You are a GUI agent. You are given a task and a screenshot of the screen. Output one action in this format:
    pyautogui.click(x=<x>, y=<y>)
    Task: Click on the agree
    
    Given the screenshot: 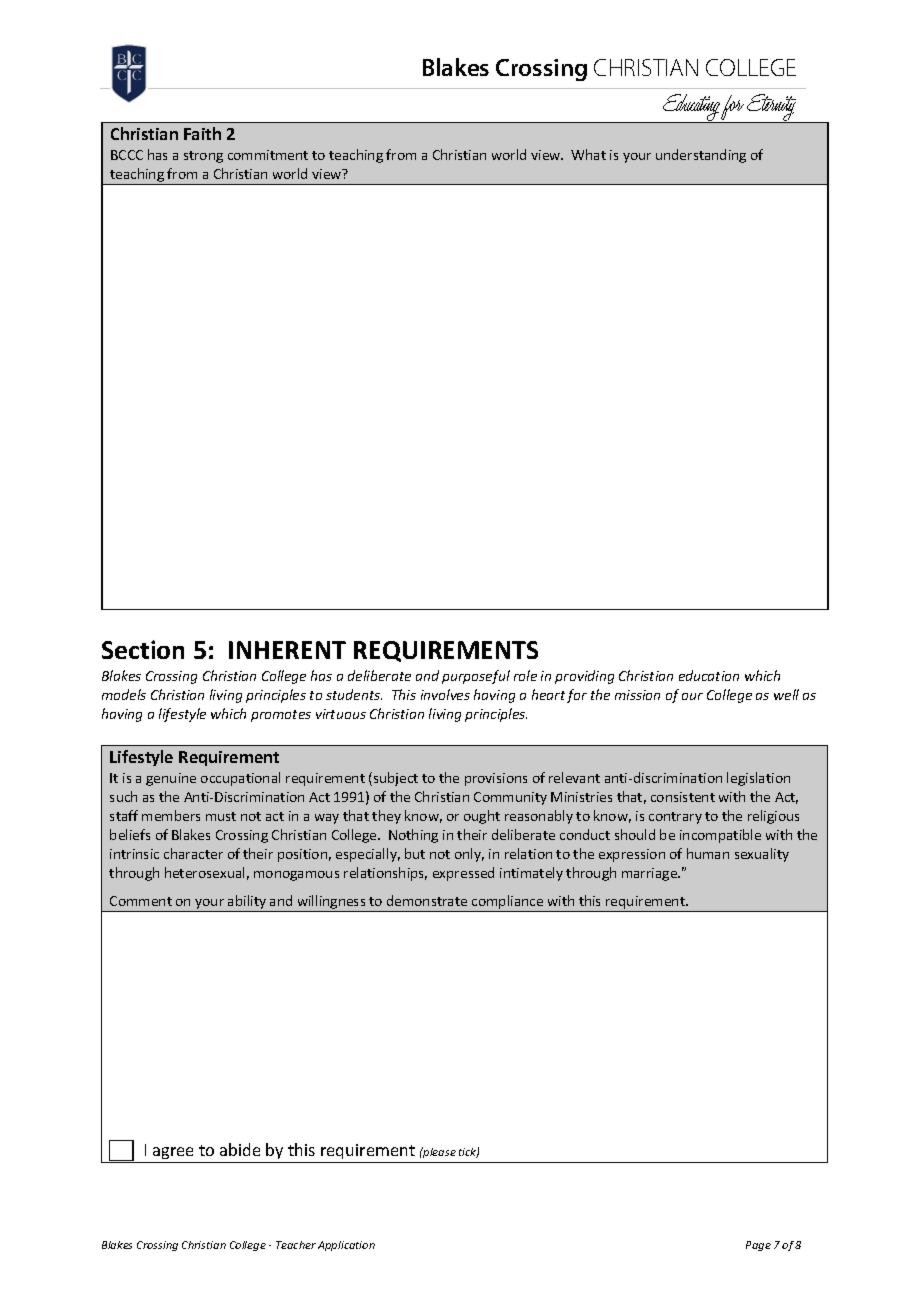 What is the action you would take?
    pyautogui.click(x=174, y=1155)
